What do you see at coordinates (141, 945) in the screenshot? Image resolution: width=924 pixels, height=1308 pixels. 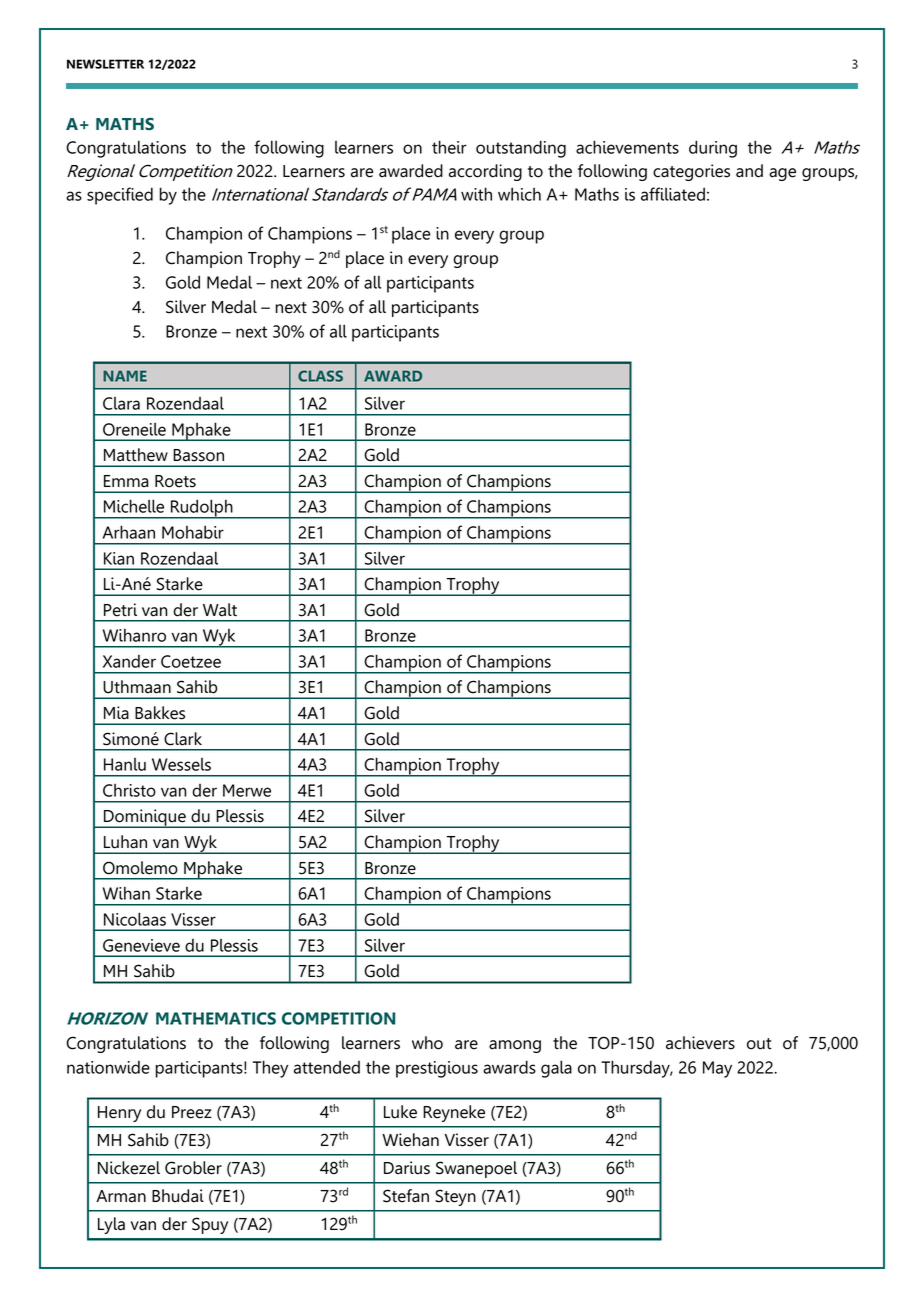 I see `Genevieve` at bounding box center [141, 945].
